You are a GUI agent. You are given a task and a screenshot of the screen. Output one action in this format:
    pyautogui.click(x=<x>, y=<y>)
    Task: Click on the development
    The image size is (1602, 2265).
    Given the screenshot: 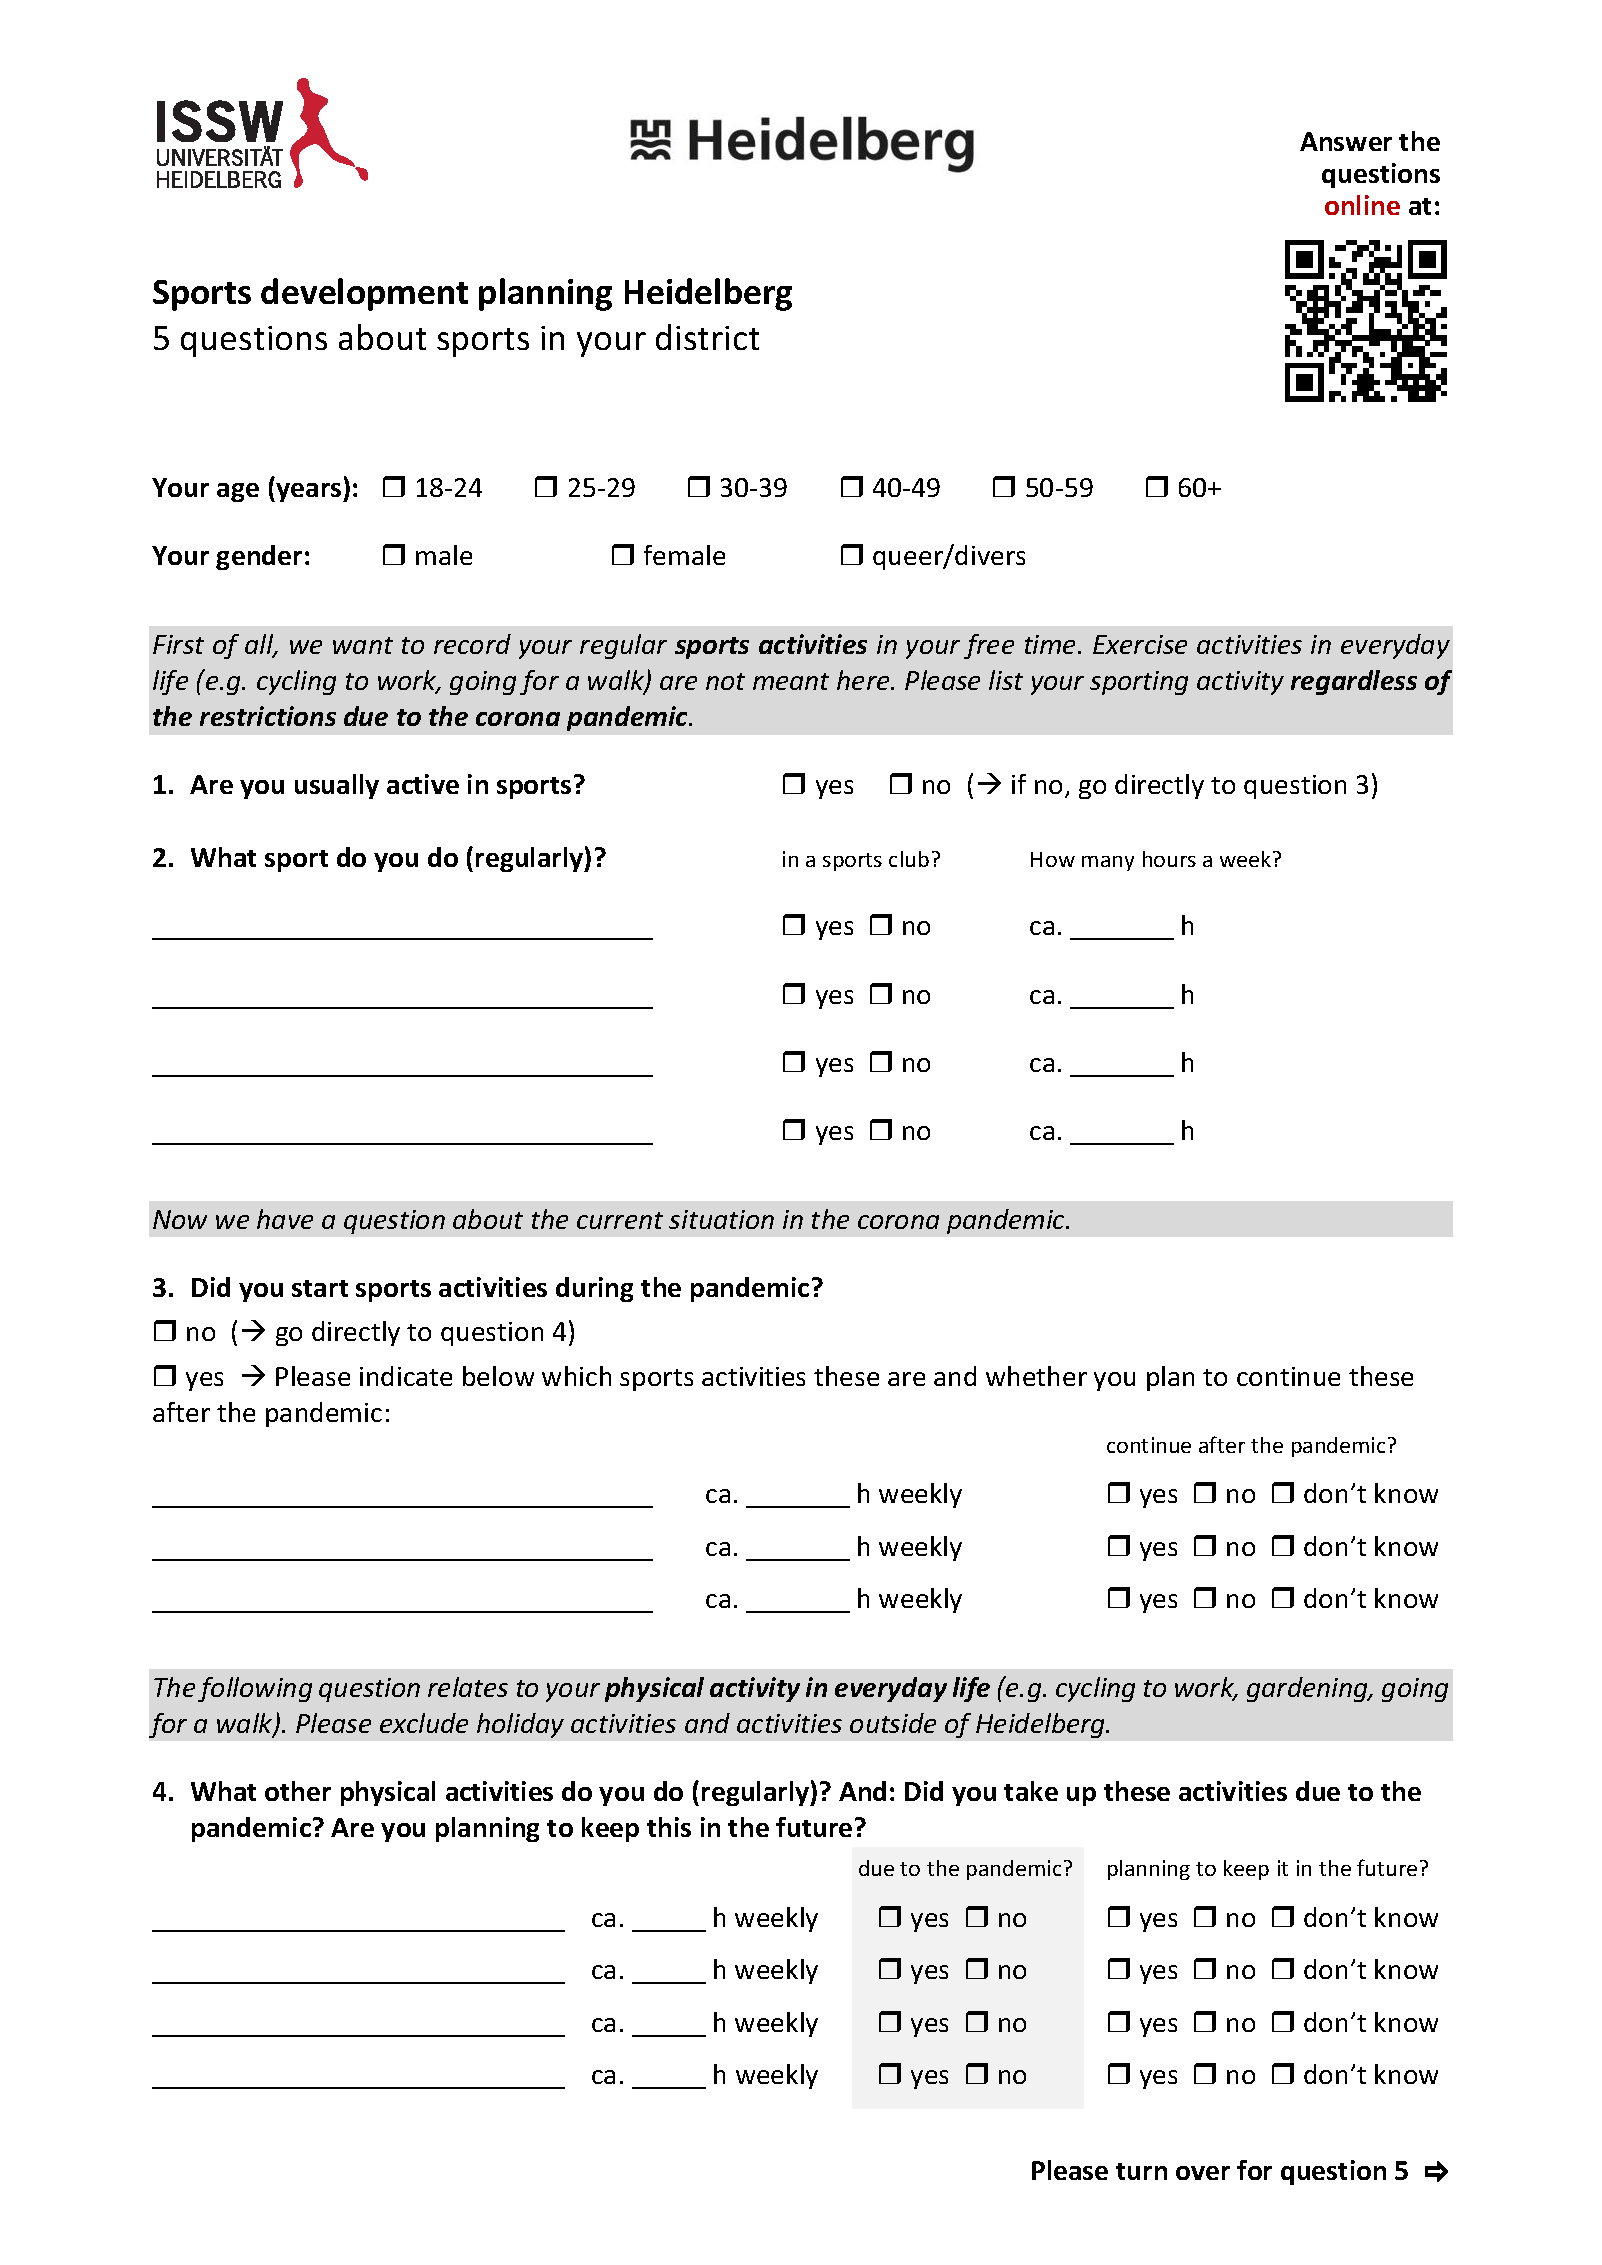 What is the action you would take?
    pyautogui.click(x=364, y=294)
